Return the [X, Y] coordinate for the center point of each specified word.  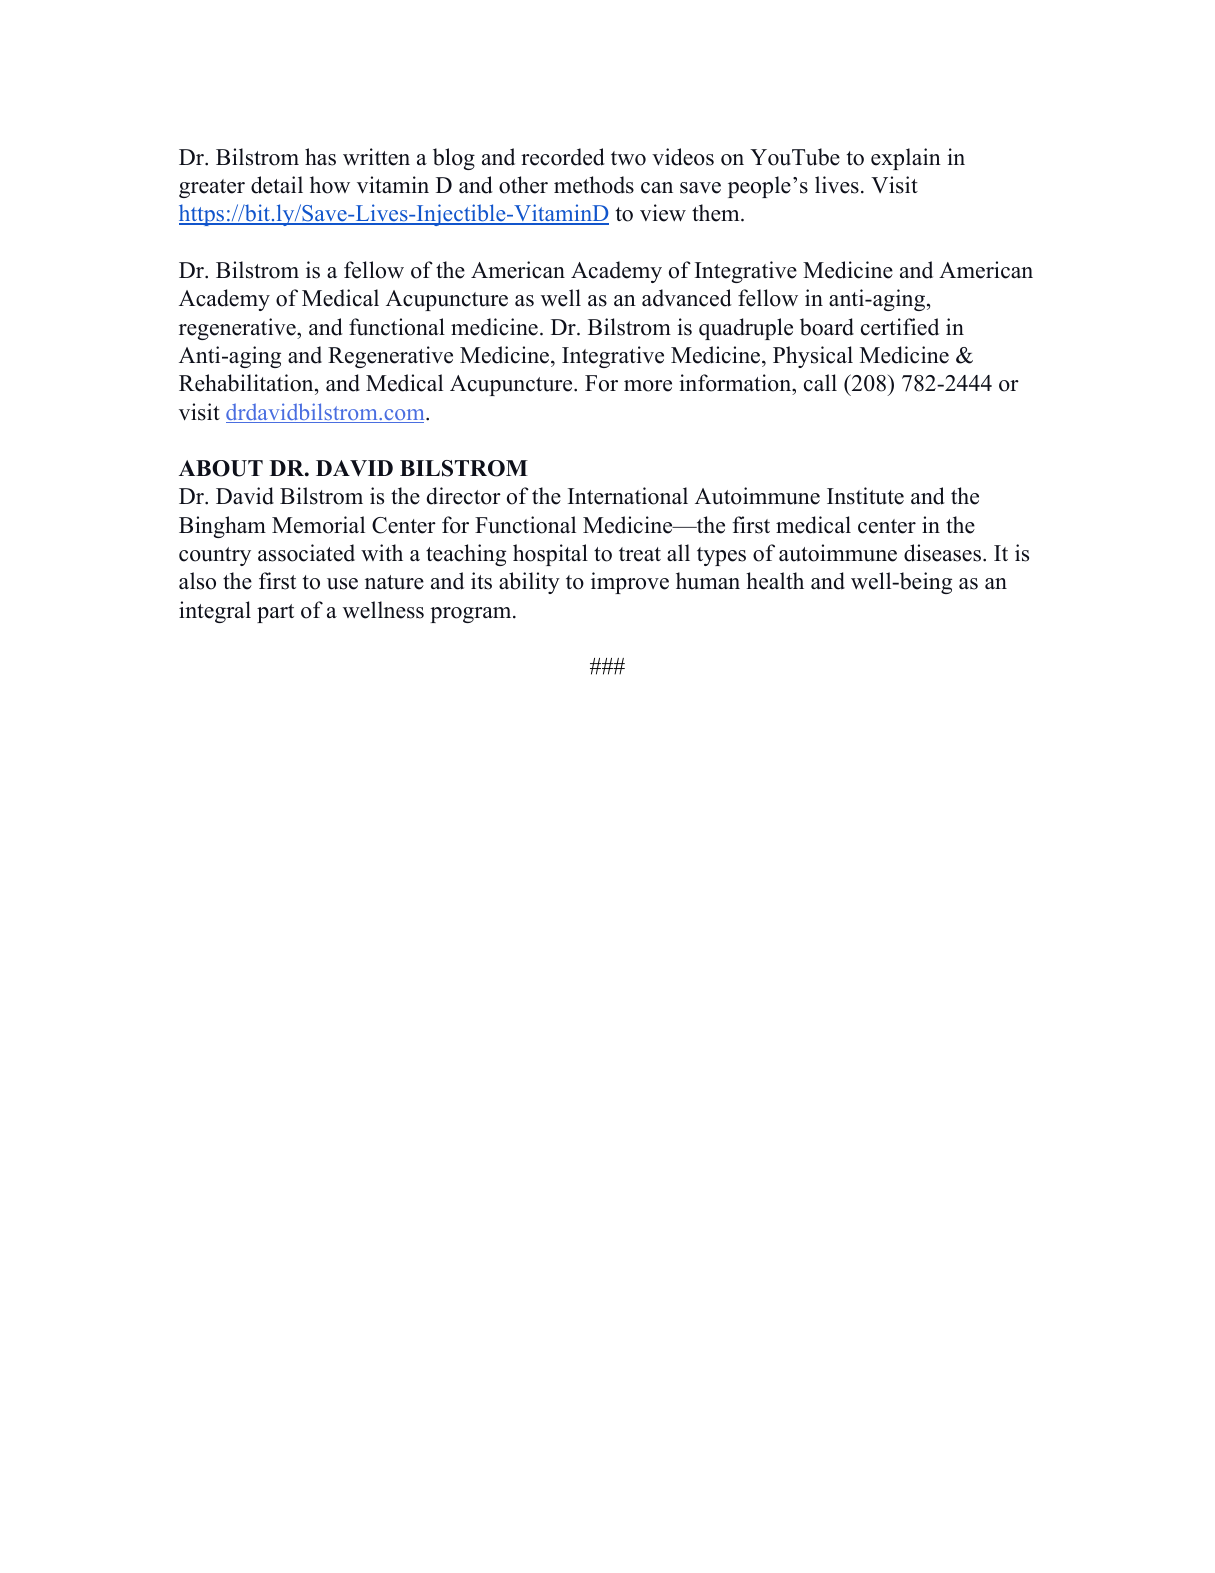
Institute [865, 496]
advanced [687, 298]
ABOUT [221, 468]
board [827, 327]
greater [212, 188]
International [628, 496]
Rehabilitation [247, 384]
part [275, 613]
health [775, 581]
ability [529, 583]
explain [906, 159]
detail [277, 185]
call [820, 383]
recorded [563, 157]
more [648, 386]
